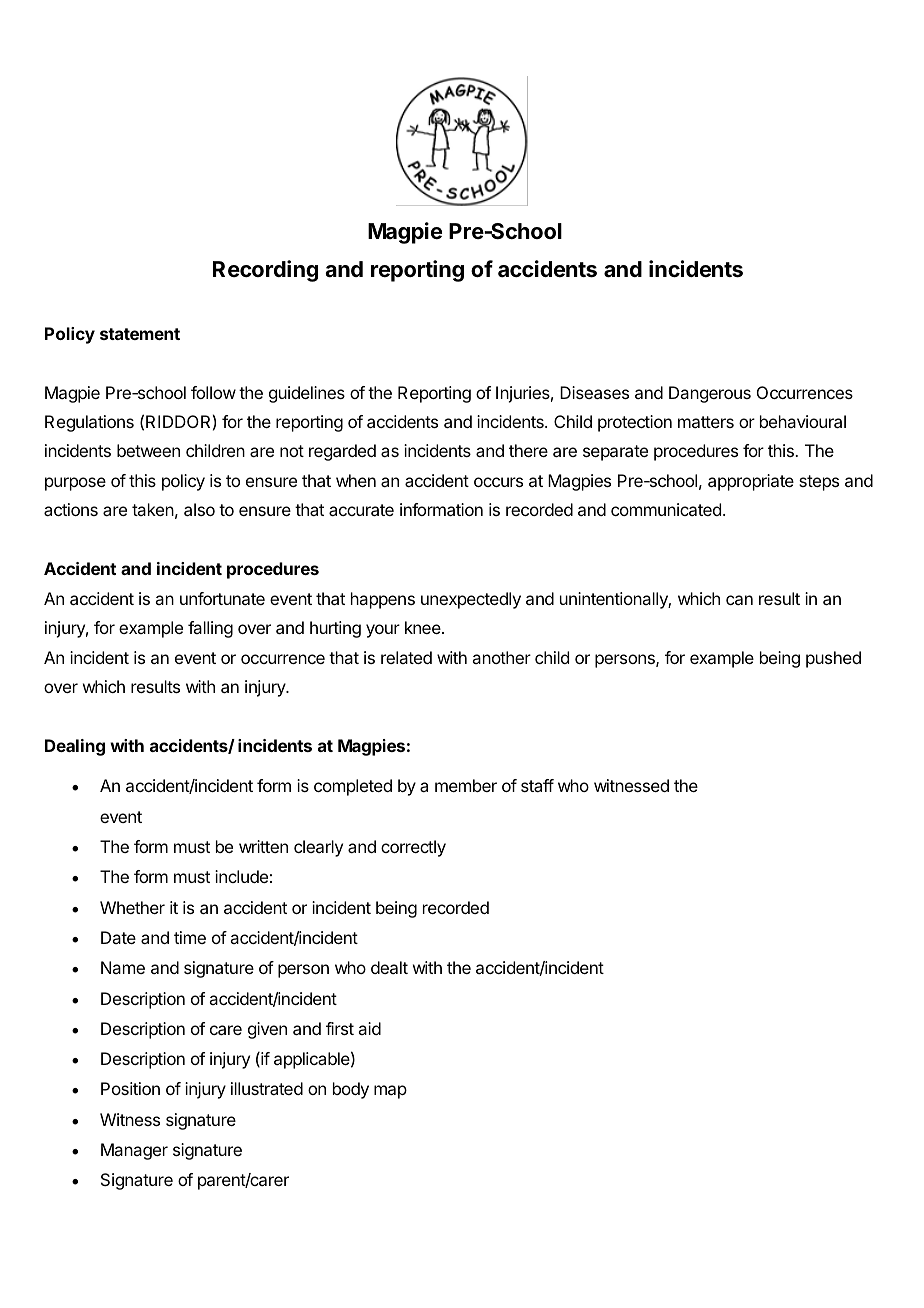 The width and height of the screenshot is (924, 1308). Describe the element at coordinates (389, 967) in the screenshot. I see `dealt` at that location.
